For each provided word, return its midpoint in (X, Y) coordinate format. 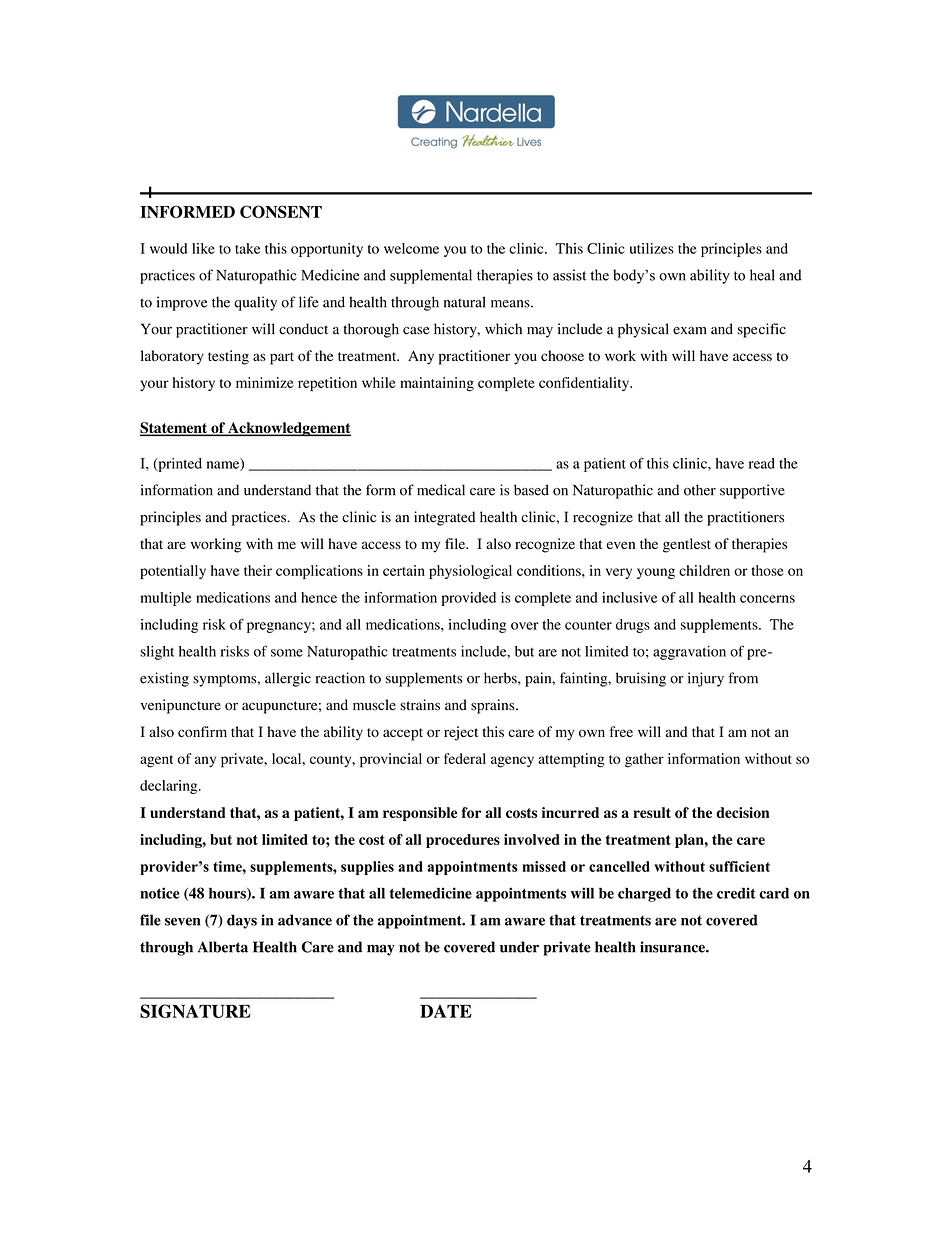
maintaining (437, 384)
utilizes (652, 248)
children (704, 570)
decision (743, 812)
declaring (170, 787)
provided (469, 599)
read (762, 463)
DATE (446, 1011)
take (247, 248)
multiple (166, 599)
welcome (411, 248)
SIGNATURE (195, 1011)
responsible (420, 814)
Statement (175, 429)
